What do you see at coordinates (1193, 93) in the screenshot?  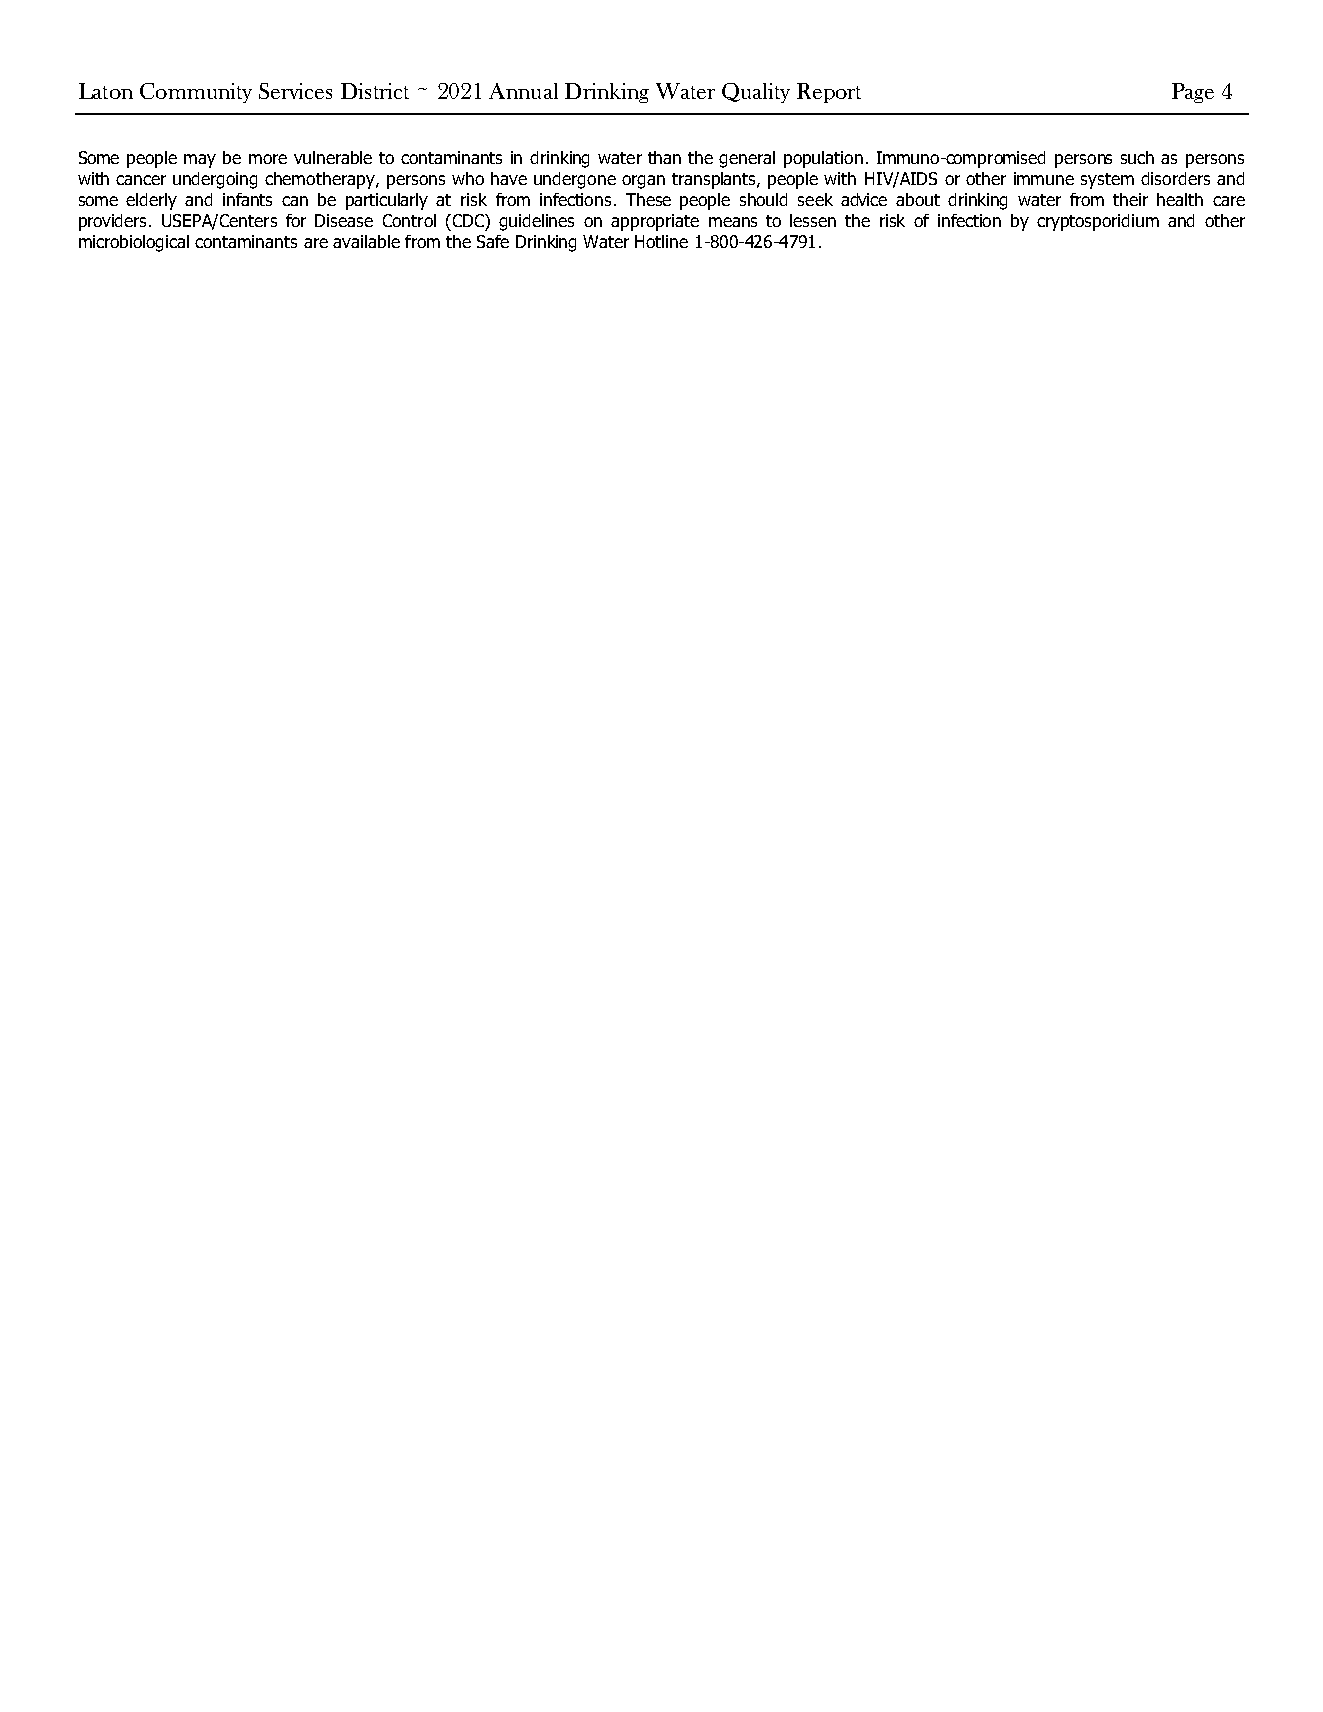 I see `Page` at bounding box center [1193, 93].
